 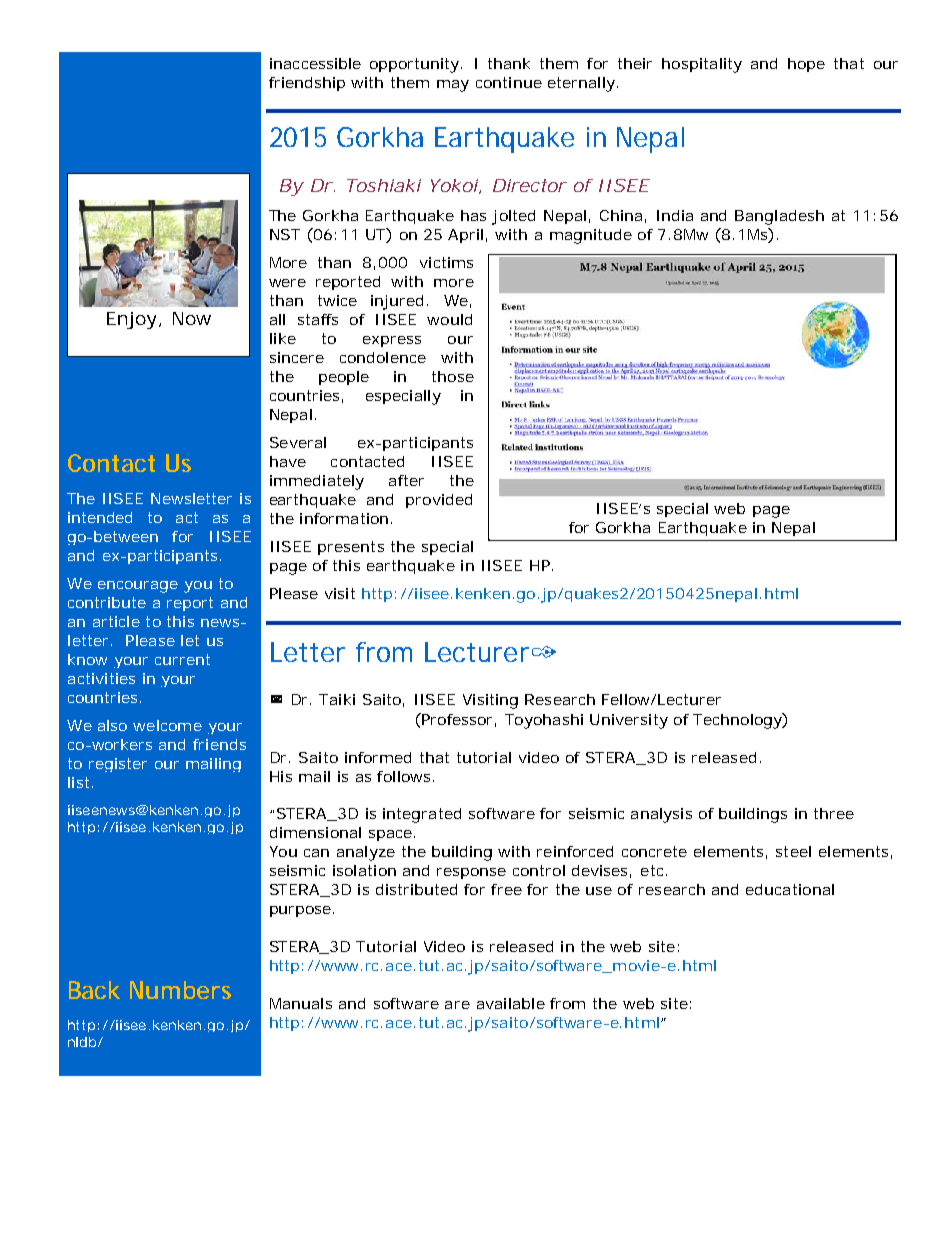 I want to click on those, so click(x=453, y=376).
